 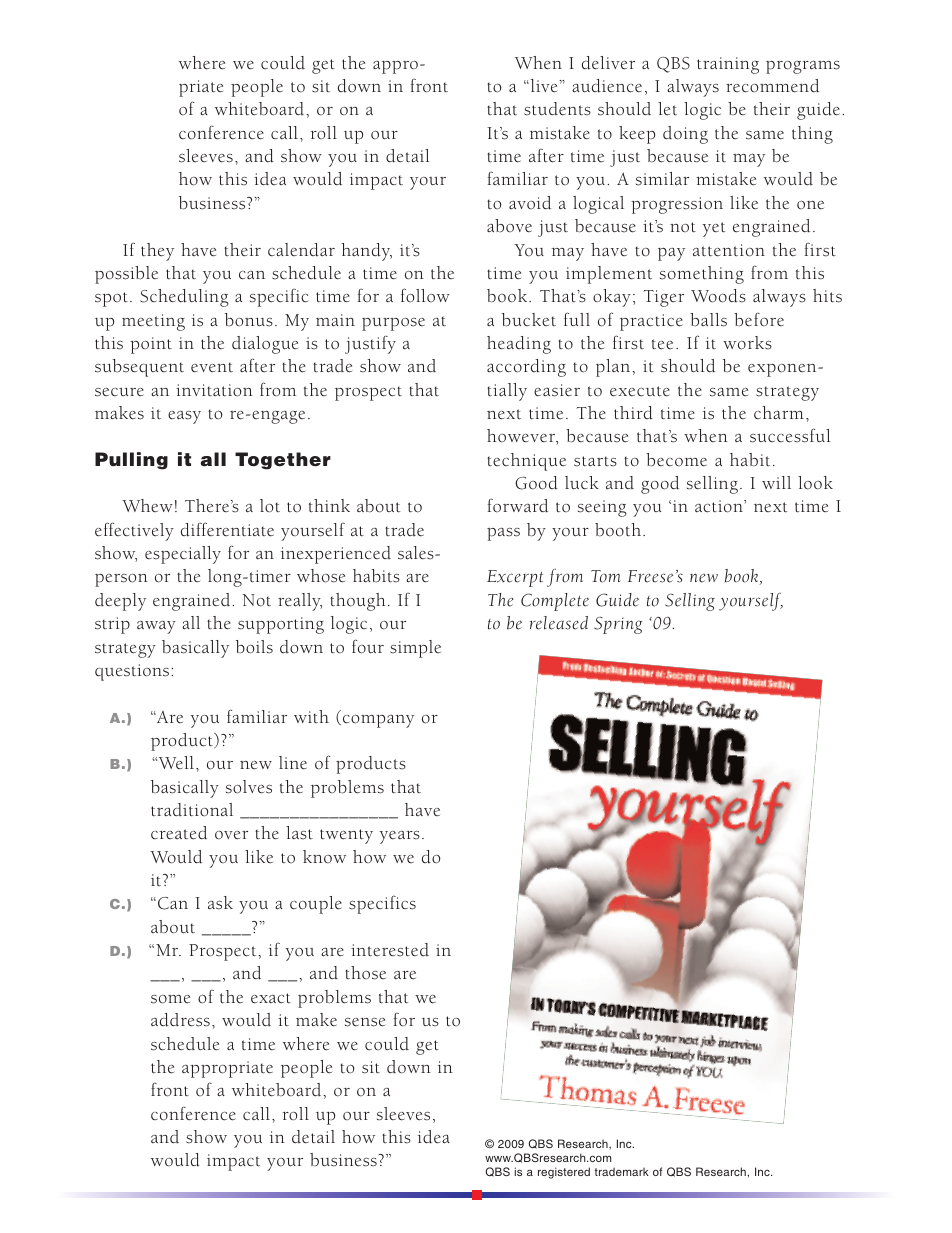 I want to click on they, so click(x=157, y=252).
